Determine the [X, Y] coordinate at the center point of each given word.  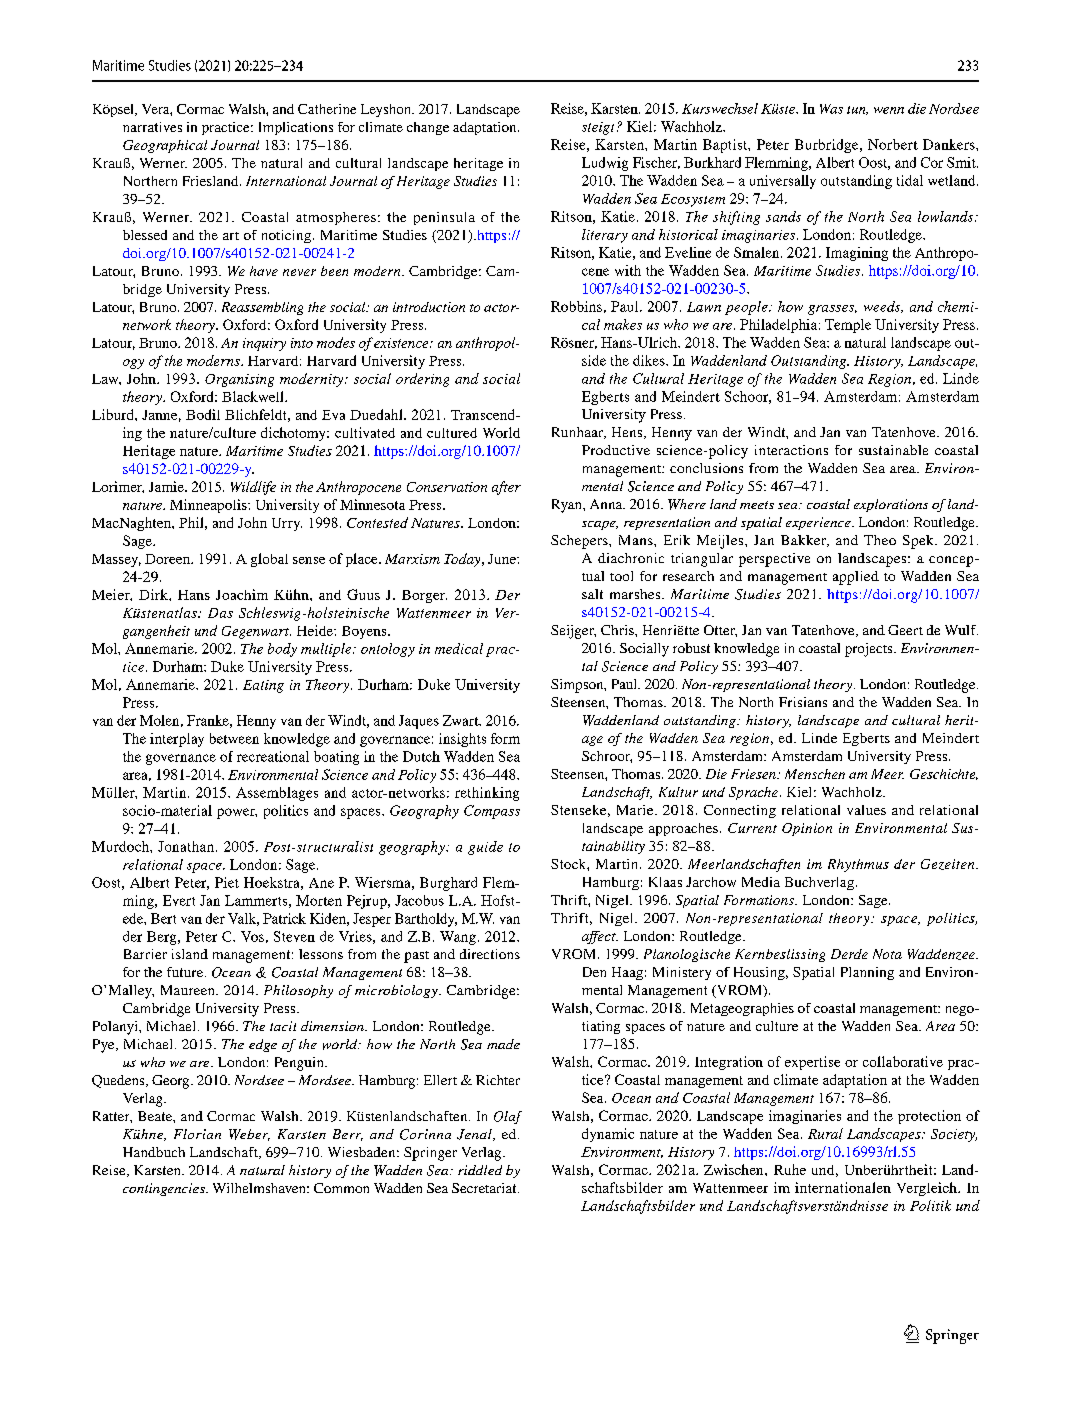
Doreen [168, 559]
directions [490, 954]
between [234, 738]
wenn [889, 110]
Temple [848, 326]
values [866, 810]
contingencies [165, 1189]
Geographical [165, 146]
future [185, 972]
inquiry [264, 344]
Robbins [576, 306]
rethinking [487, 794]
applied [856, 578]
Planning [867, 973]
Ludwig [605, 164]
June [503, 559]
